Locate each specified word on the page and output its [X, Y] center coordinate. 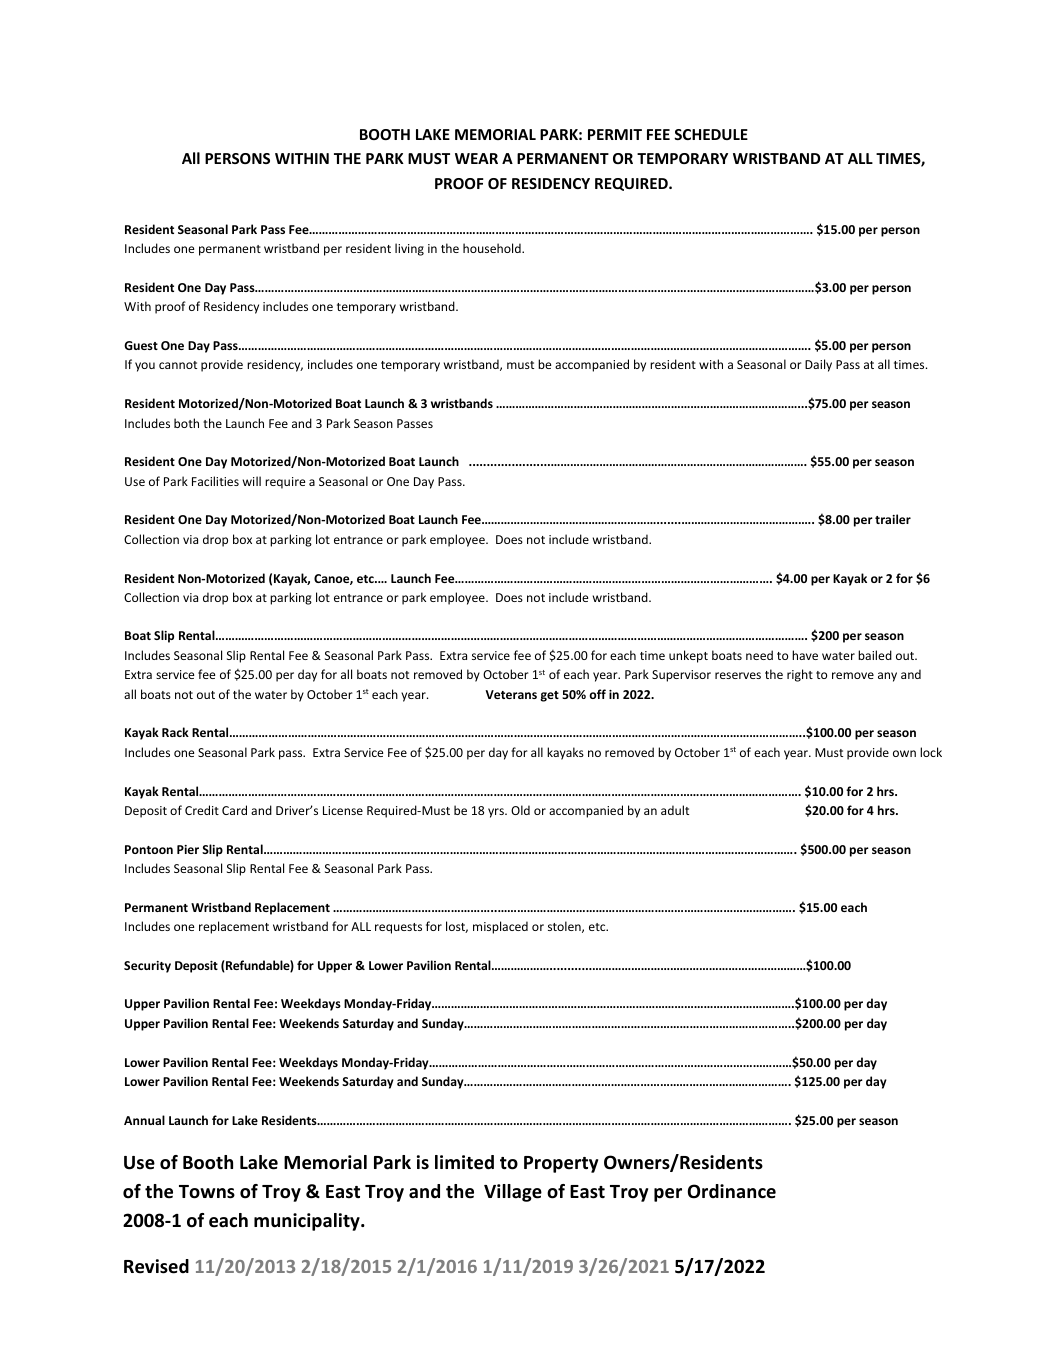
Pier [188, 849]
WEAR [476, 158]
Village [513, 1193]
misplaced [500, 927]
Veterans [511, 694]
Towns [207, 1192]
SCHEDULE [711, 134]
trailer [893, 519]
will [252, 481]
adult [675, 810]
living [409, 249]
